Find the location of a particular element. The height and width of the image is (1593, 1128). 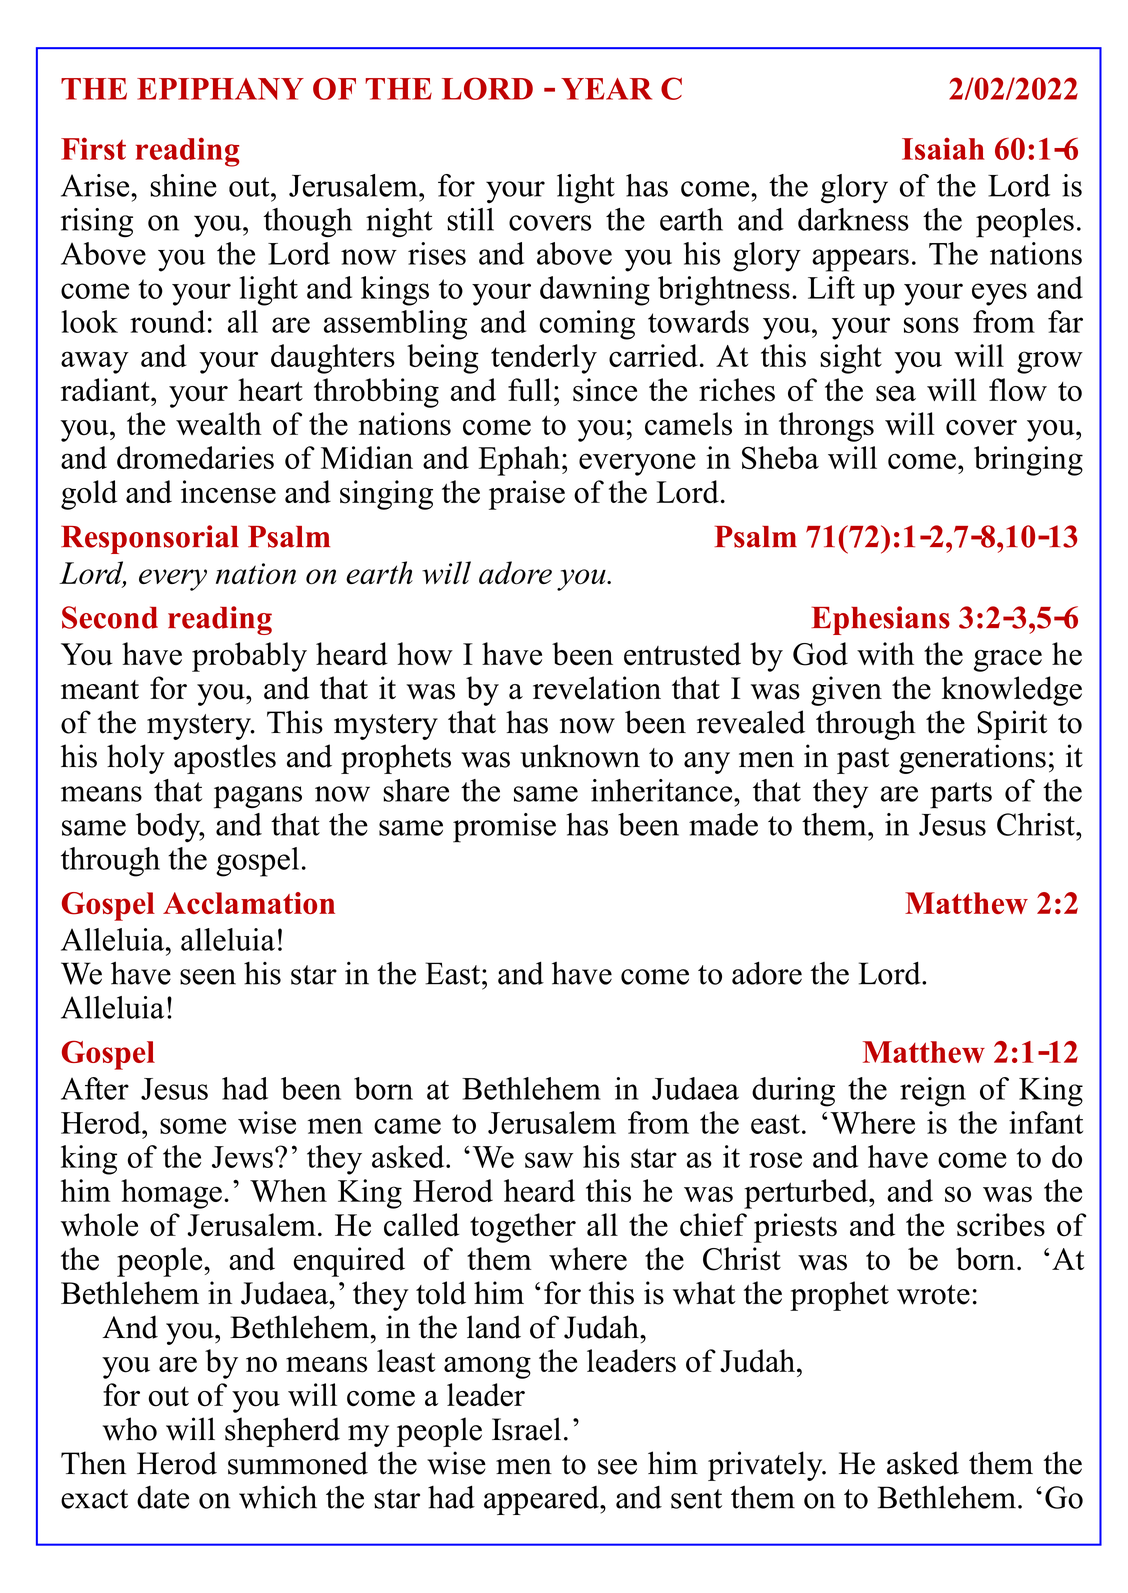

Israel is located at coordinates (526, 1429).
